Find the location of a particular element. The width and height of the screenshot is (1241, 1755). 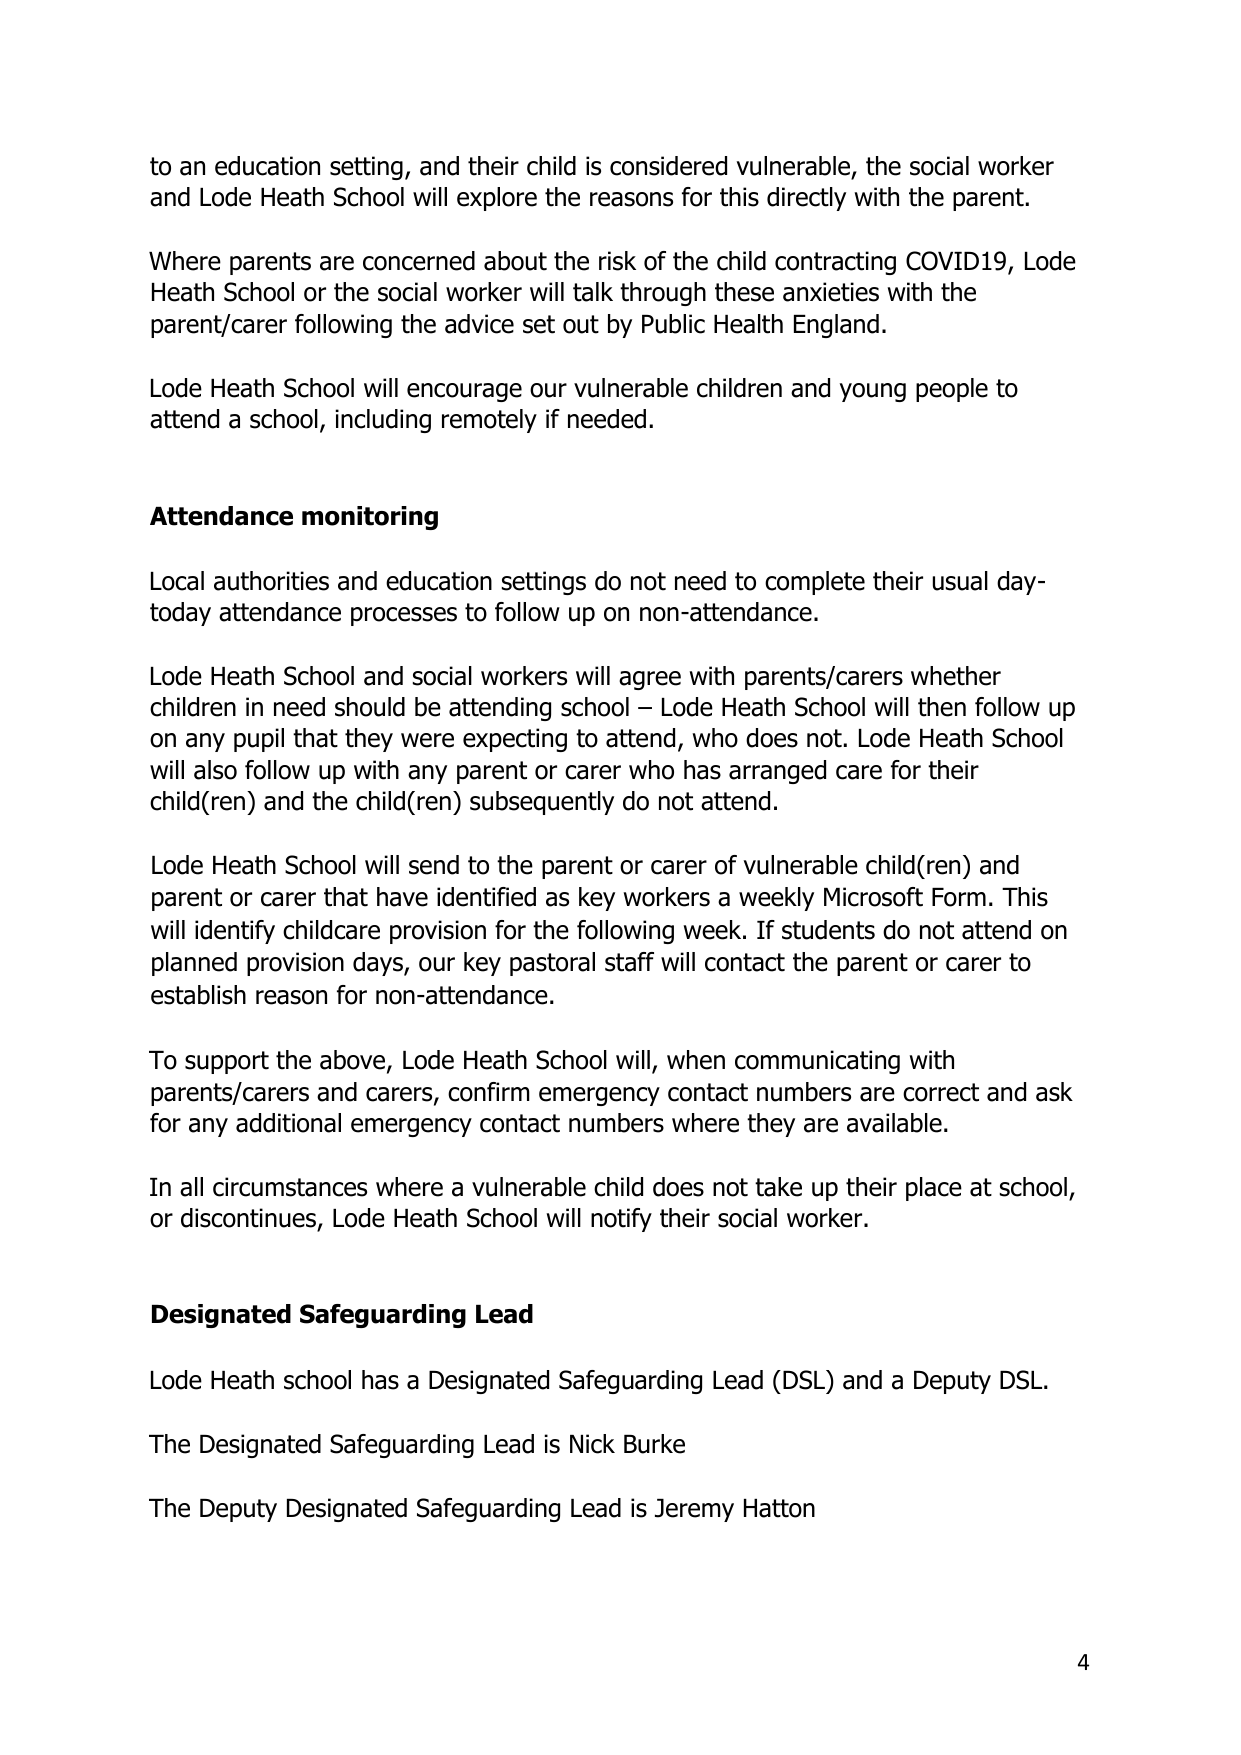

contracting is located at coordinates (835, 263).
